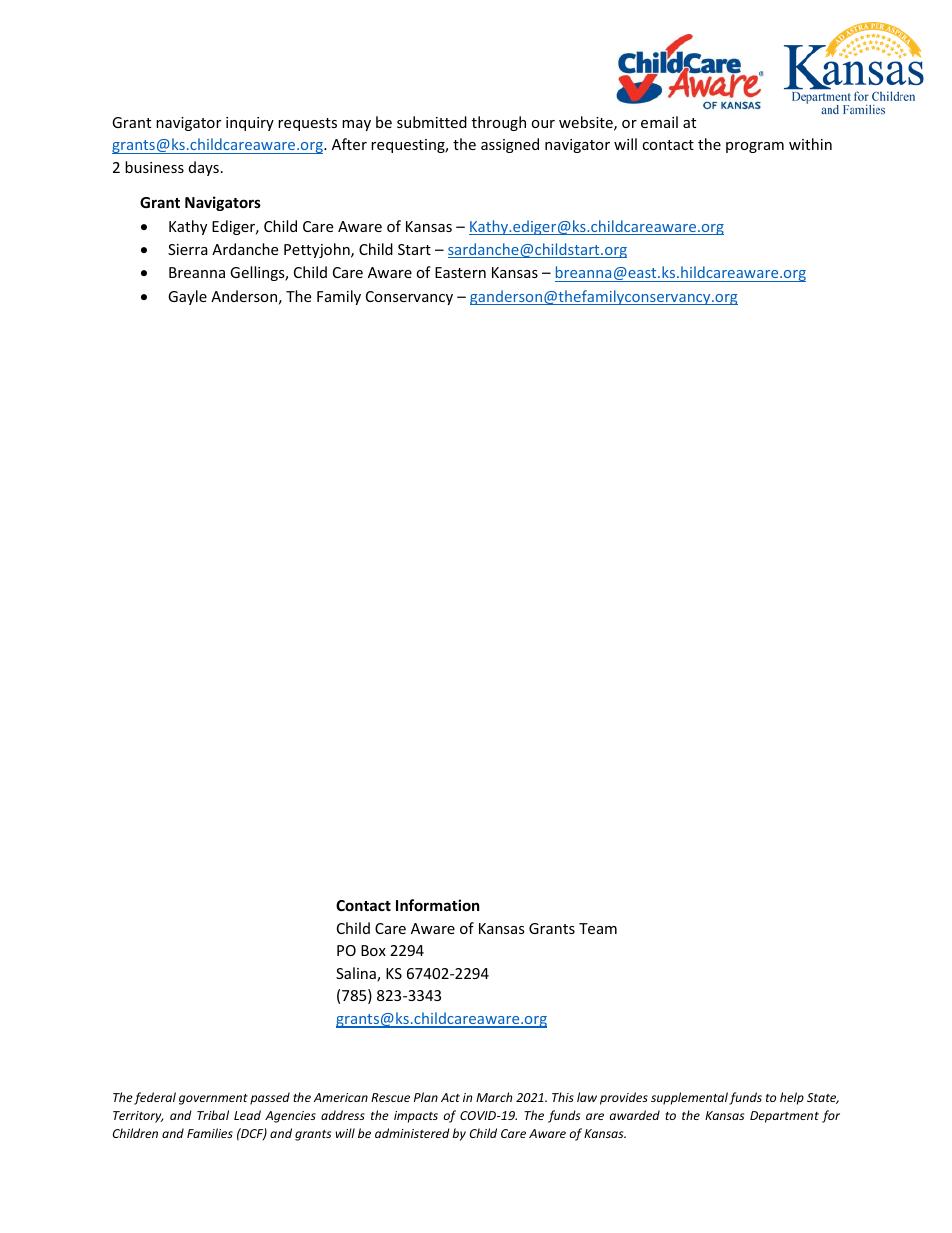 Image resolution: width=952 pixels, height=1233 pixels. What do you see at coordinates (510, 145) in the page?
I see `assigned` at bounding box center [510, 145].
